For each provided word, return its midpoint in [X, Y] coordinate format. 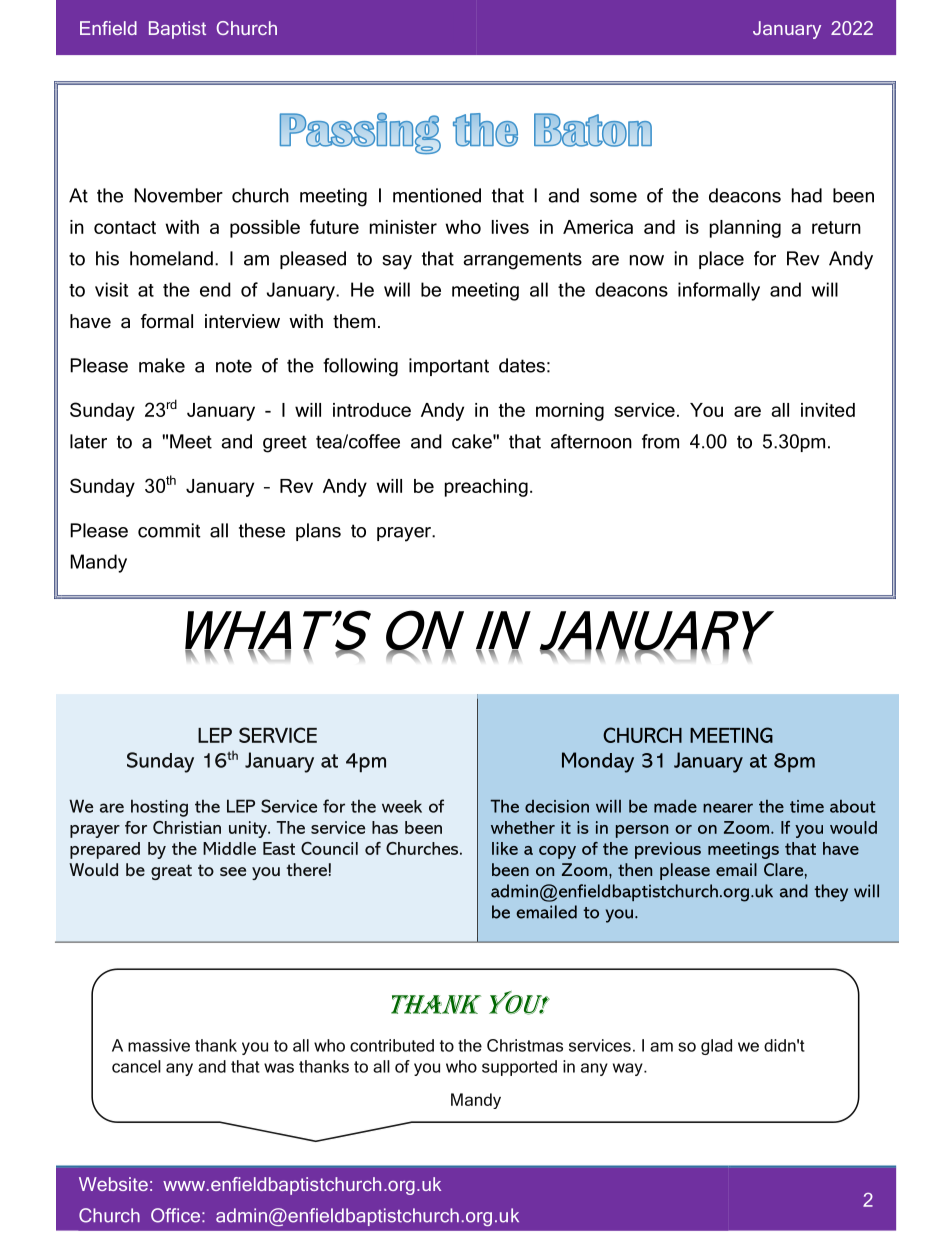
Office [175, 1215]
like [505, 848]
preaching [486, 488]
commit [169, 530]
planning [745, 229]
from [660, 441]
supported [519, 1068]
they [831, 893]
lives [510, 227]
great [171, 872]
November [178, 195]
